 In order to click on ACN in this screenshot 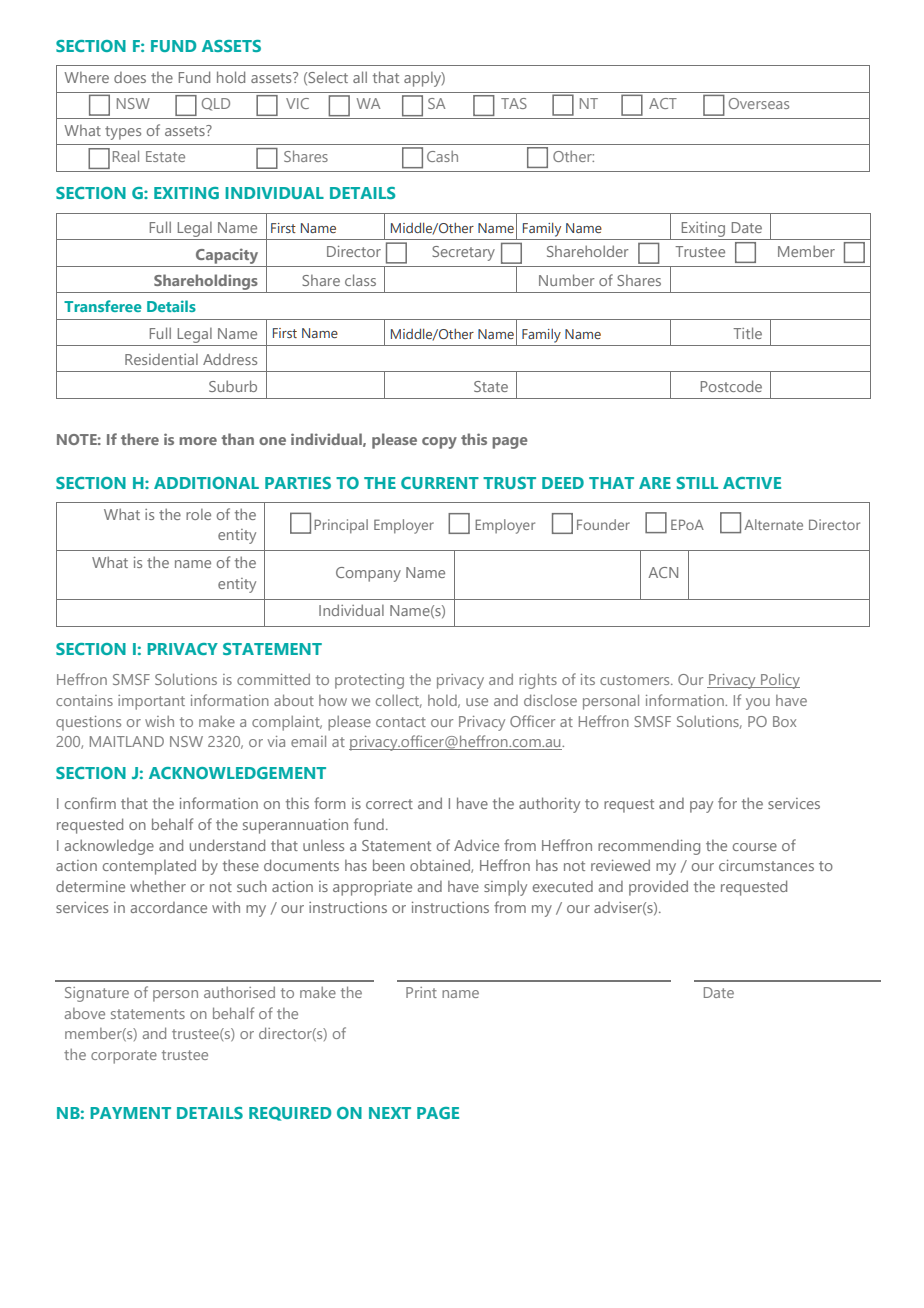, I will do `click(663, 572)`.
